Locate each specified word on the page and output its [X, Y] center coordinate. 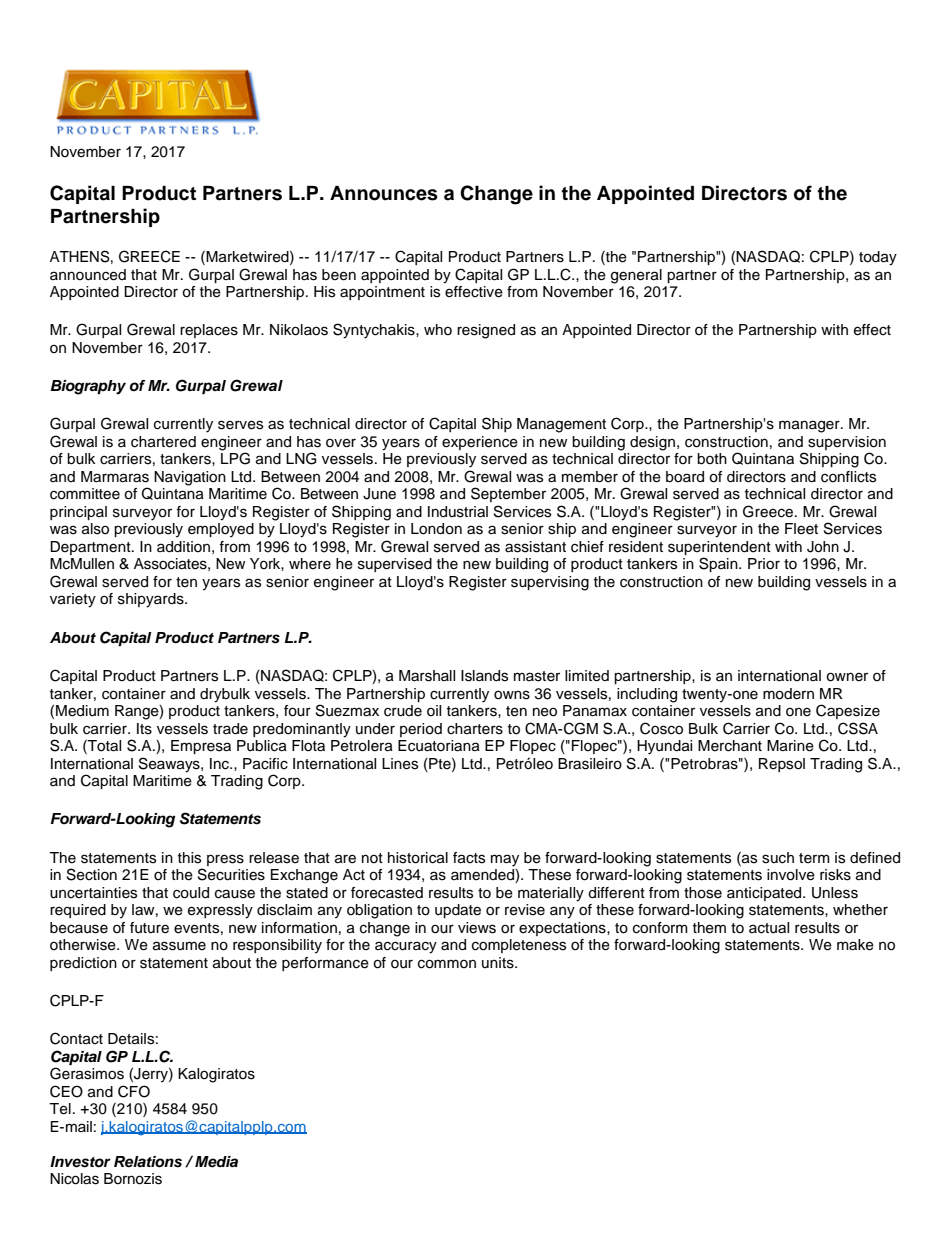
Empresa [201, 747]
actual [769, 928]
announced [88, 275]
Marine [790, 746]
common [447, 964]
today [878, 258]
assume [179, 946]
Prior [764, 564]
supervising [550, 583]
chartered [163, 442]
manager [810, 426]
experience [480, 443]
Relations [148, 1162]
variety [73, 600]
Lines [400, 764]
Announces [384, 193]
